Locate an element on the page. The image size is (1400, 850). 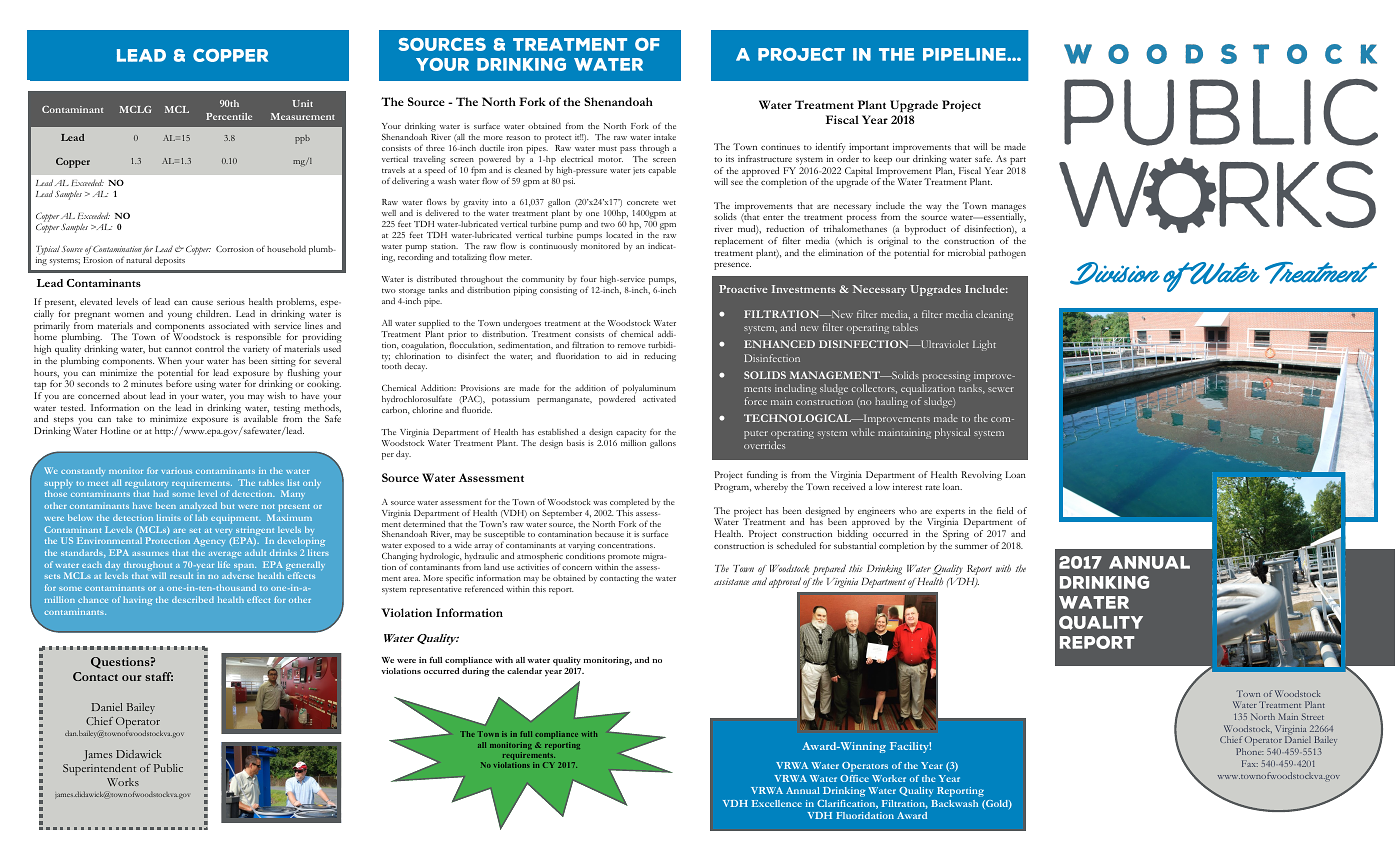
keep is located at coordinates (883, 160).
